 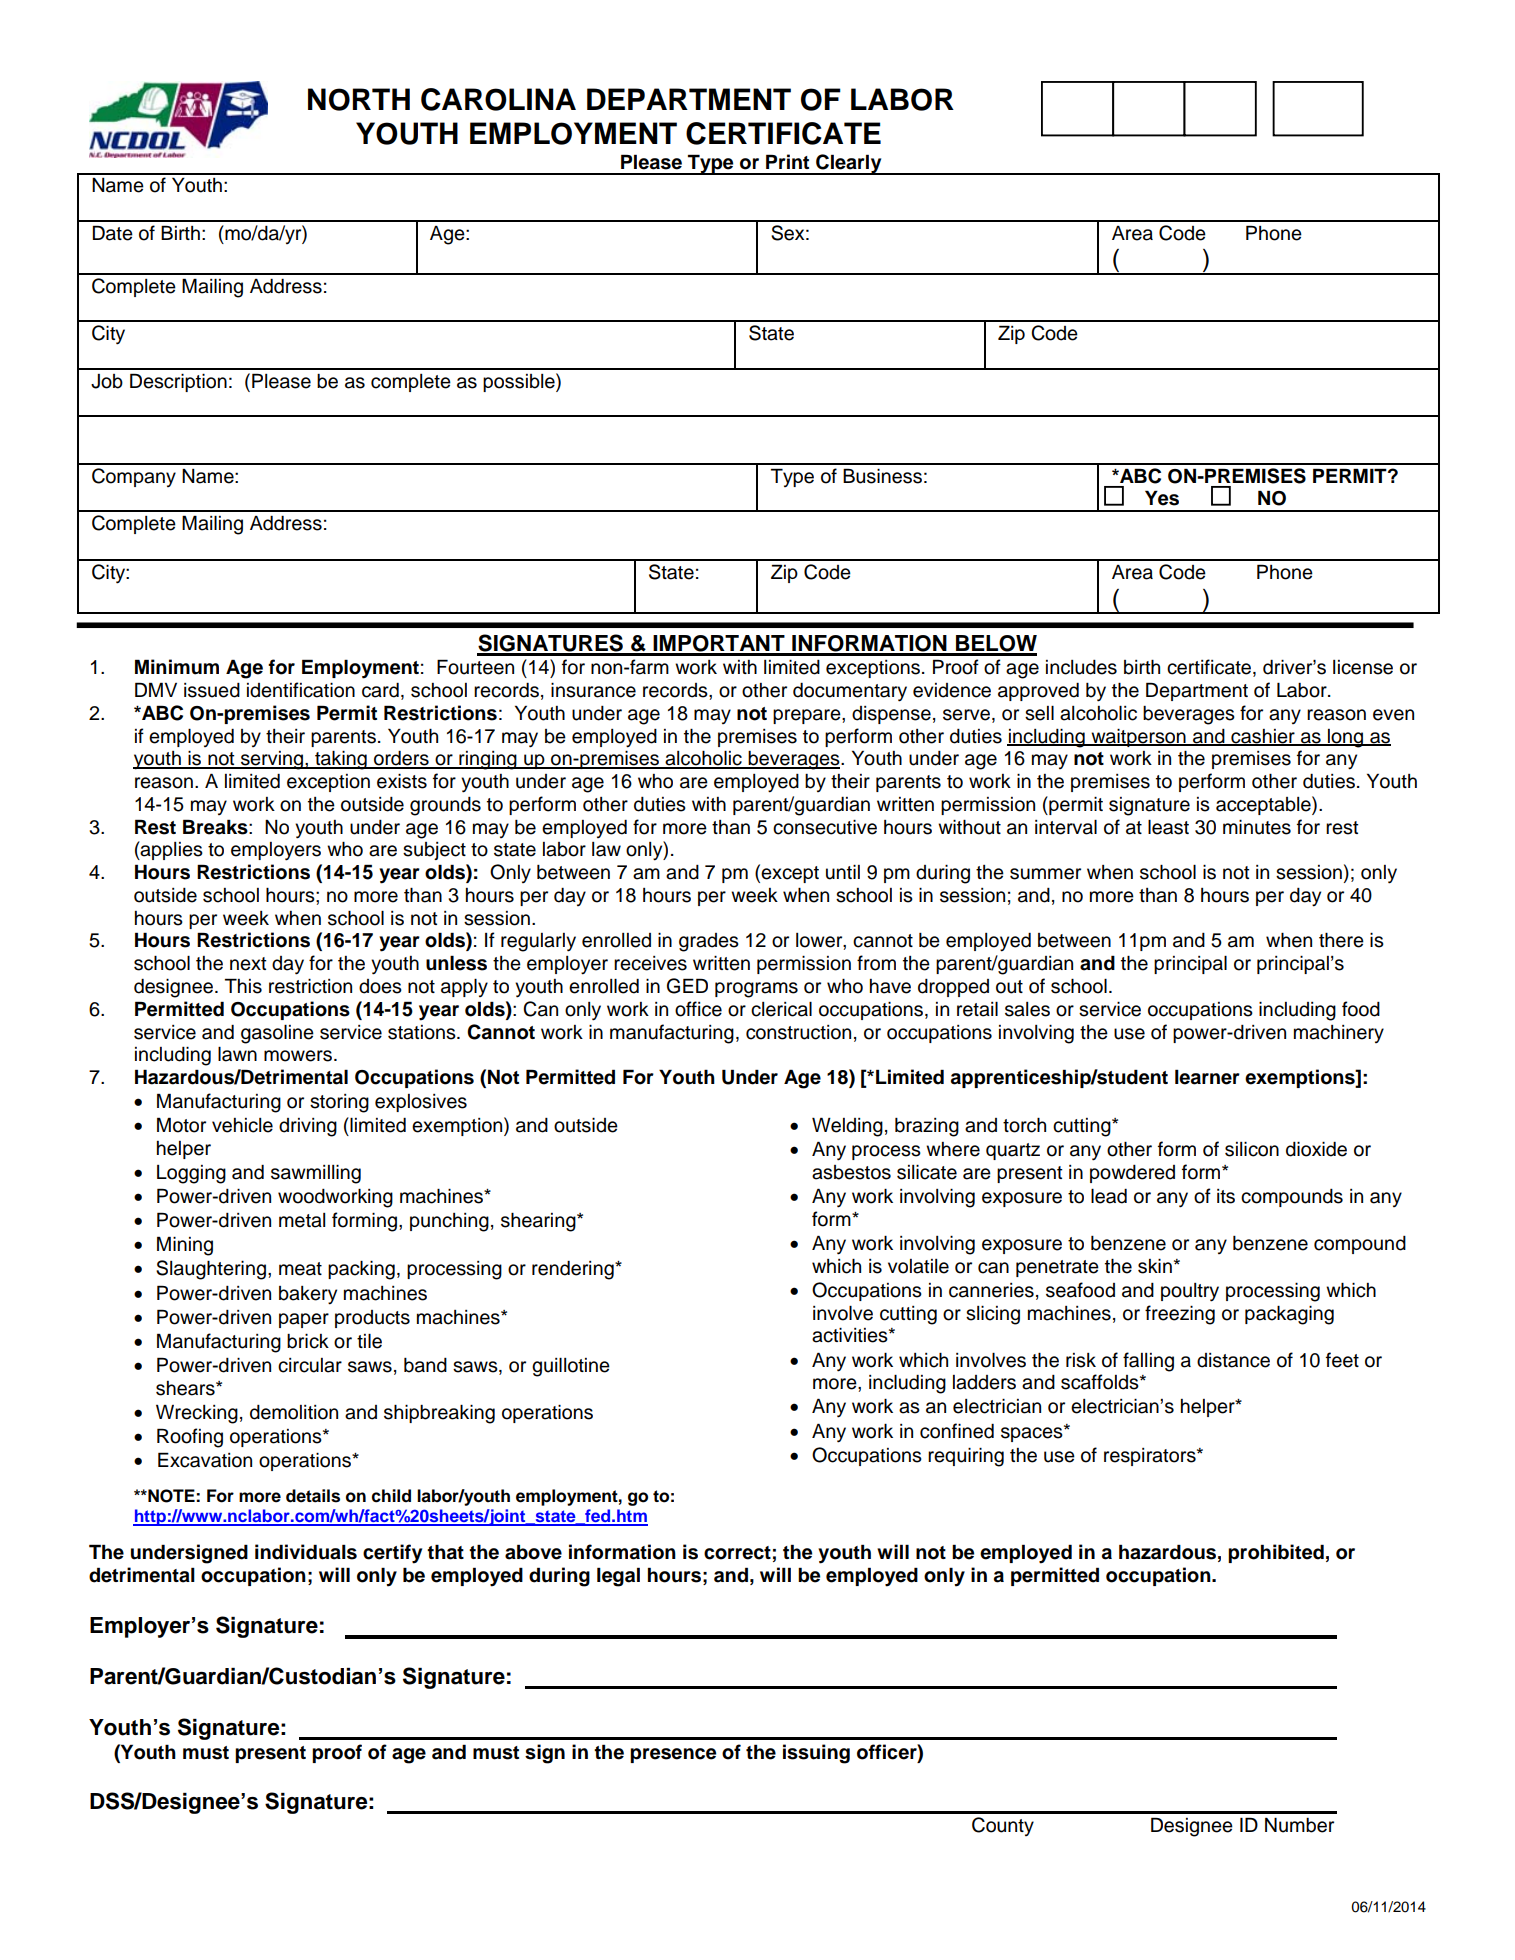 What do you see at coordinates (882, 476) in the document?
I see `Business` at bounding box center [882, 476].
